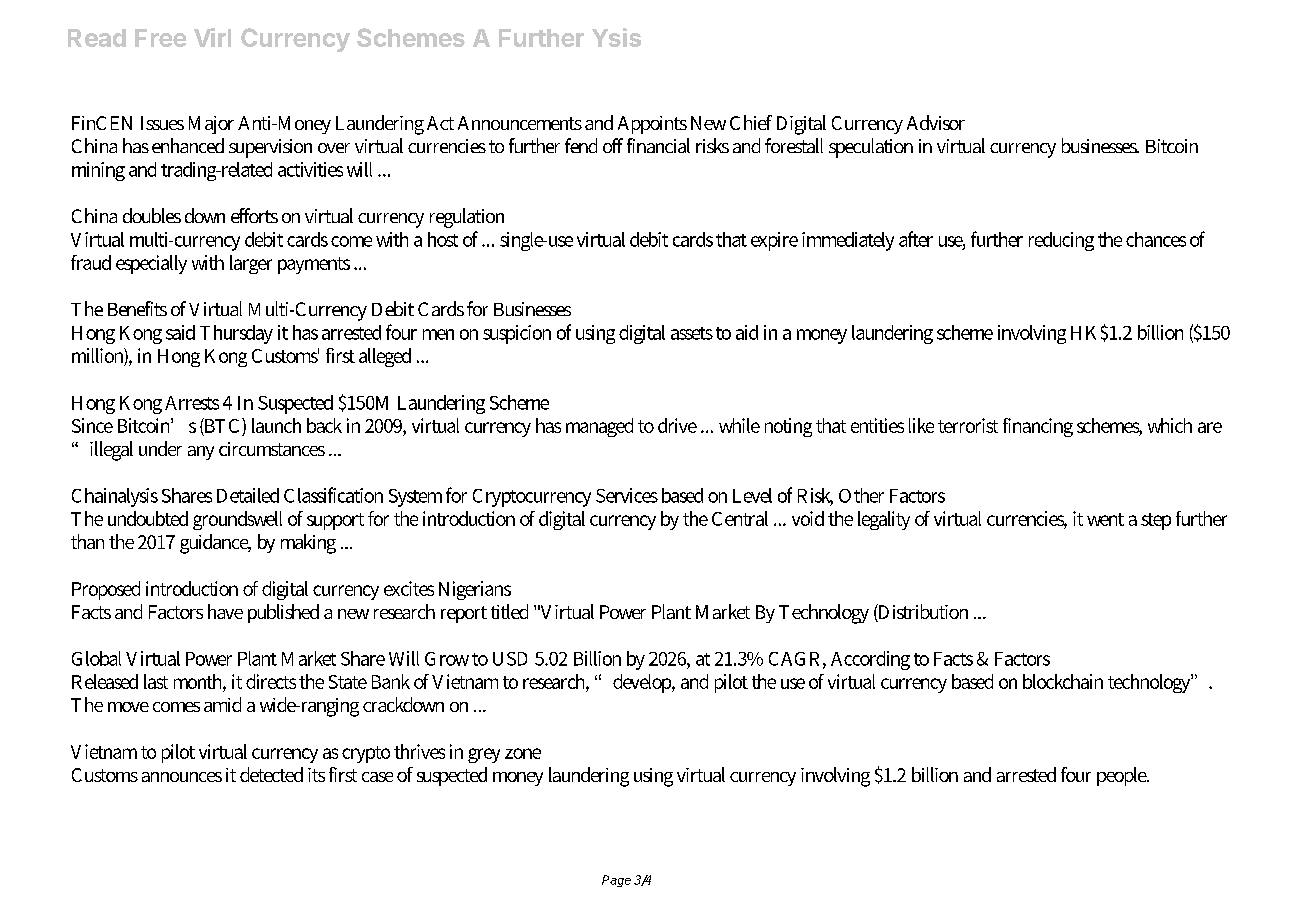 This image has width=1308, height=924. Describe the element at coordinates (201, 453) in the image. I see `any` at that location.
